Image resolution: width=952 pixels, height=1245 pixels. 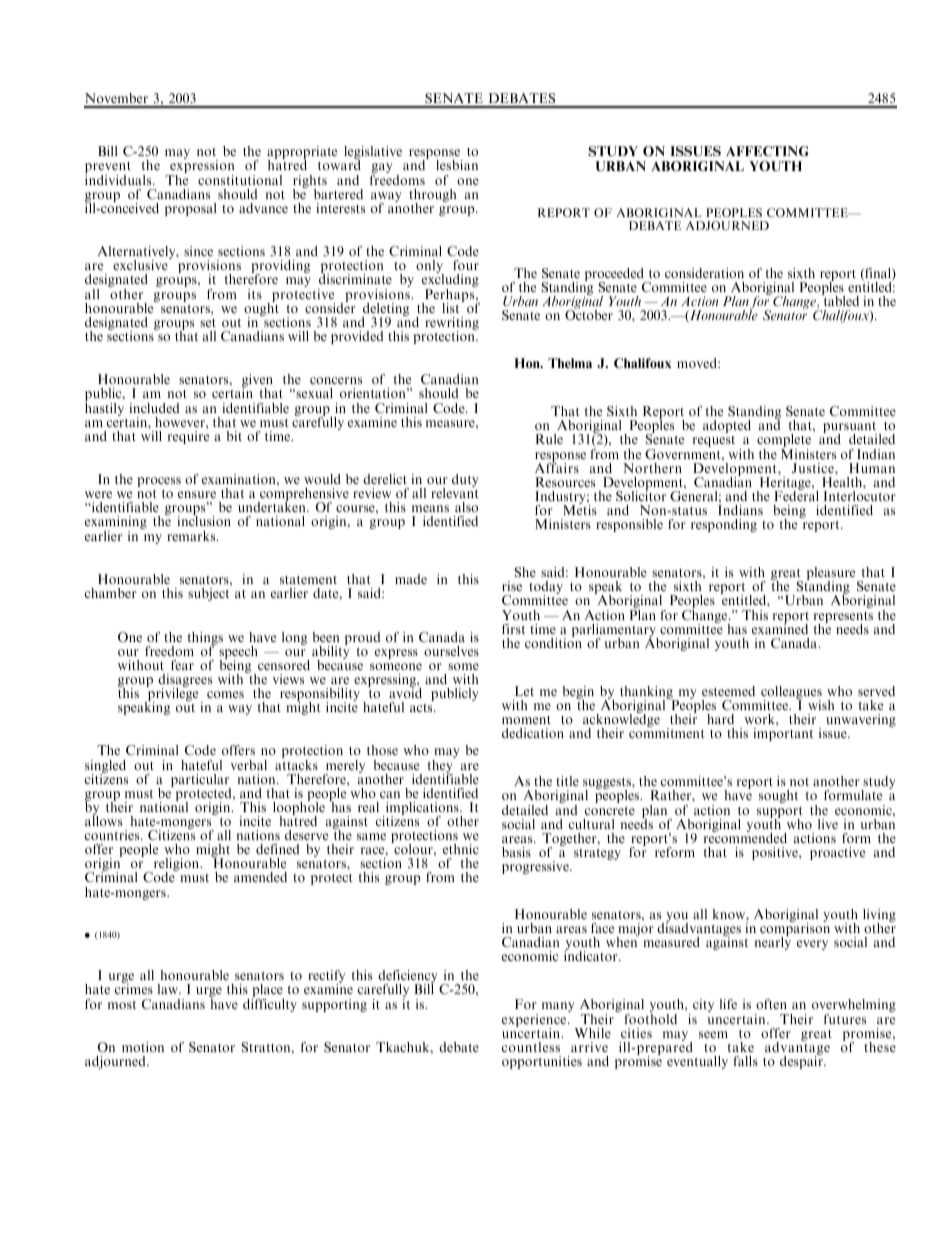 What do you see at coordinates (767, 151) in the image?
I see `AFFECTING` at bounding box center [767, 151].
